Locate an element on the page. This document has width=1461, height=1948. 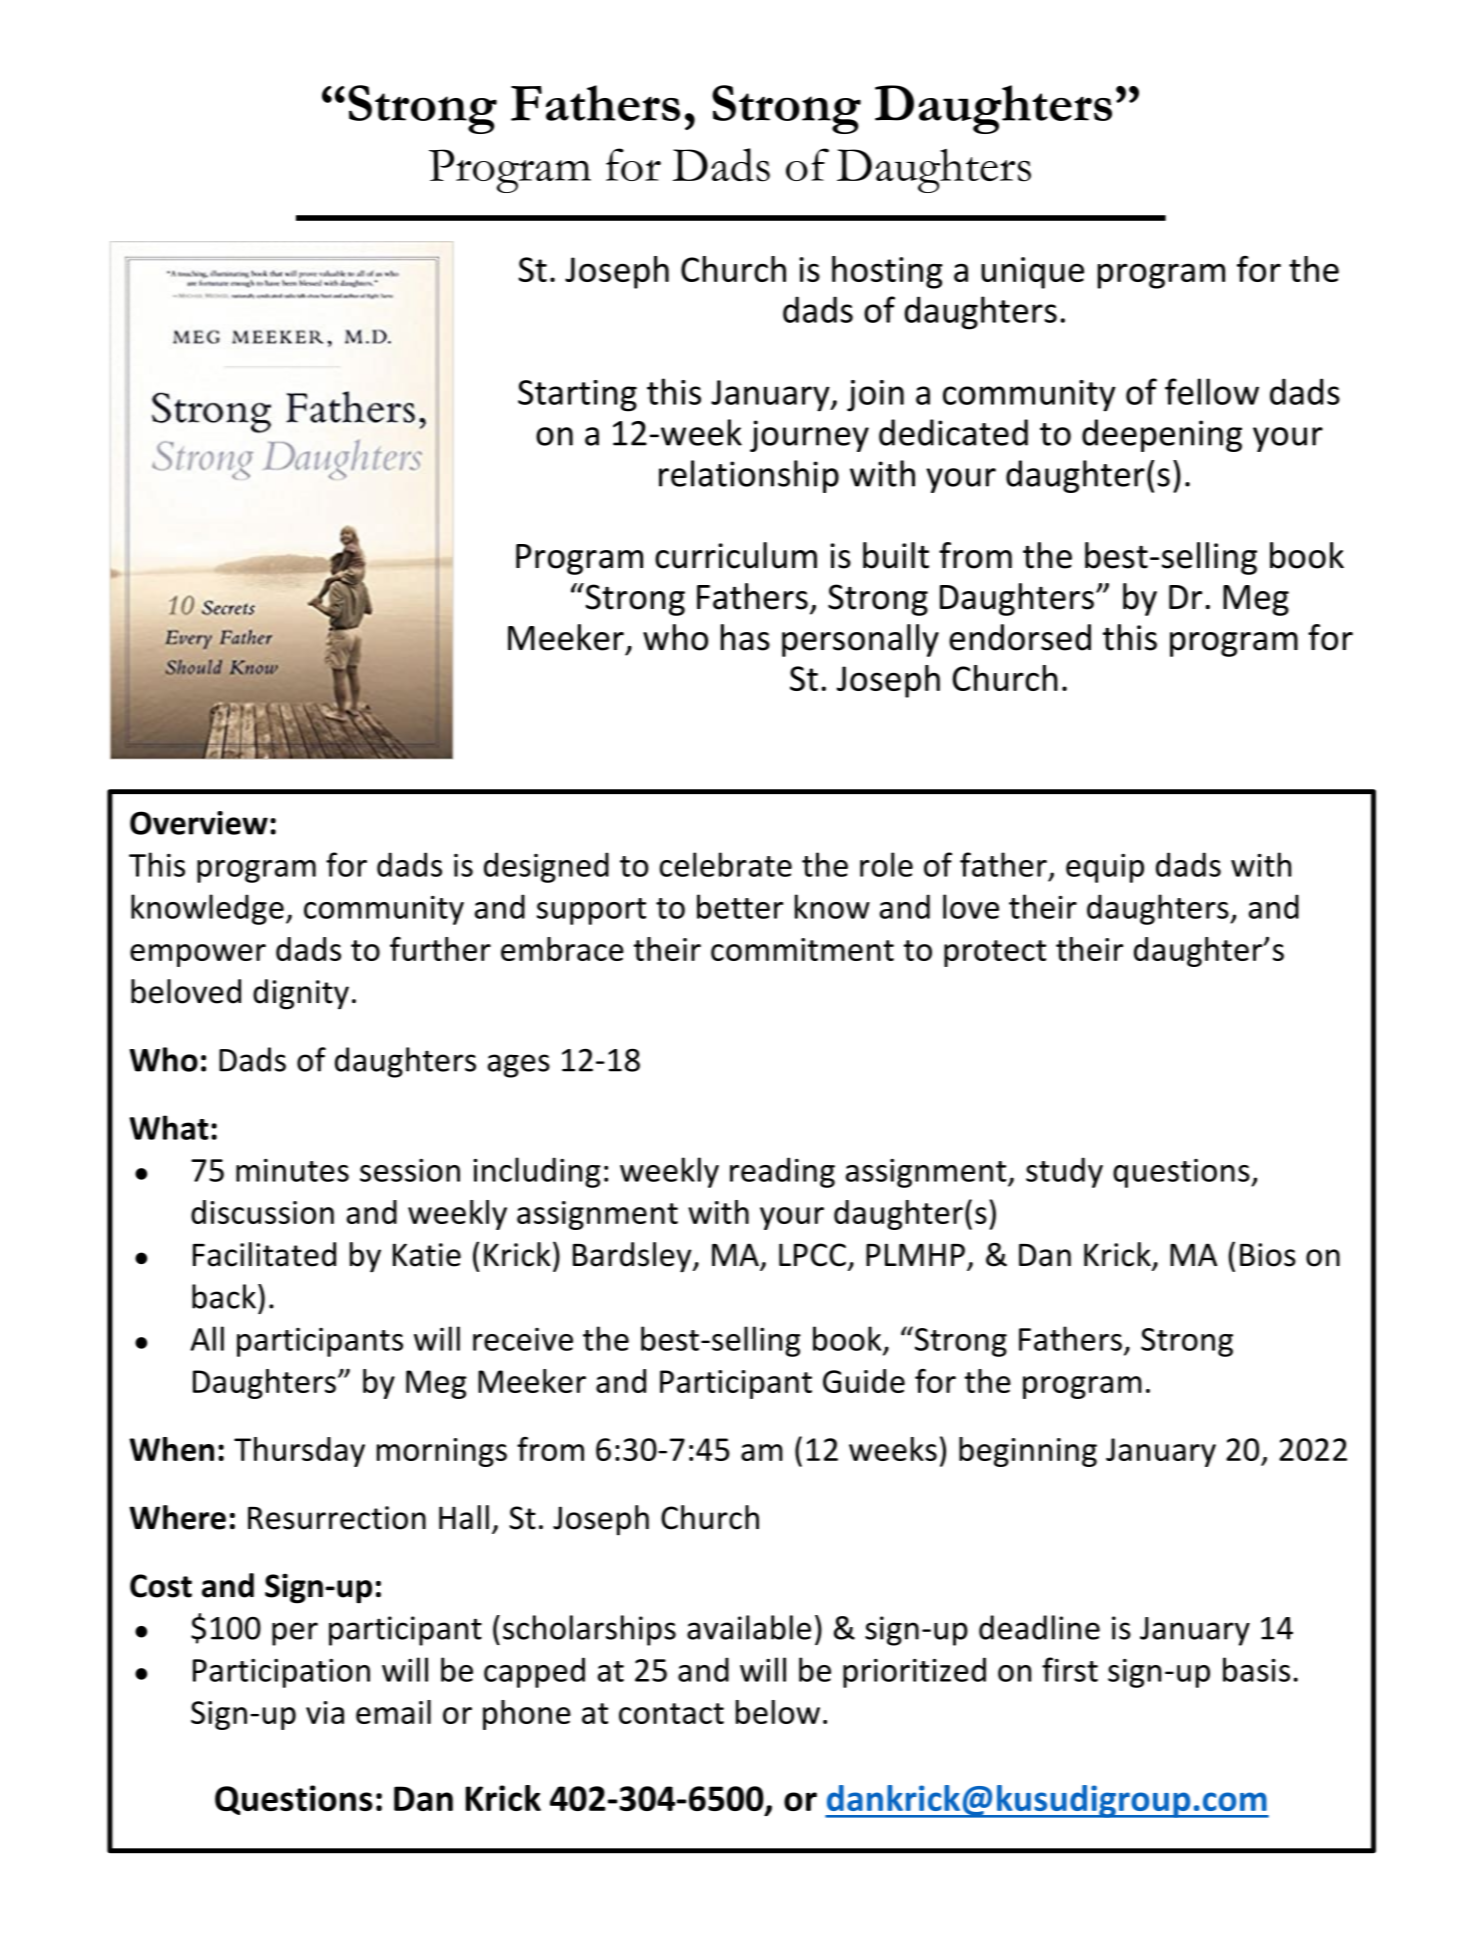
protect is located at coordinates (995, 953).
